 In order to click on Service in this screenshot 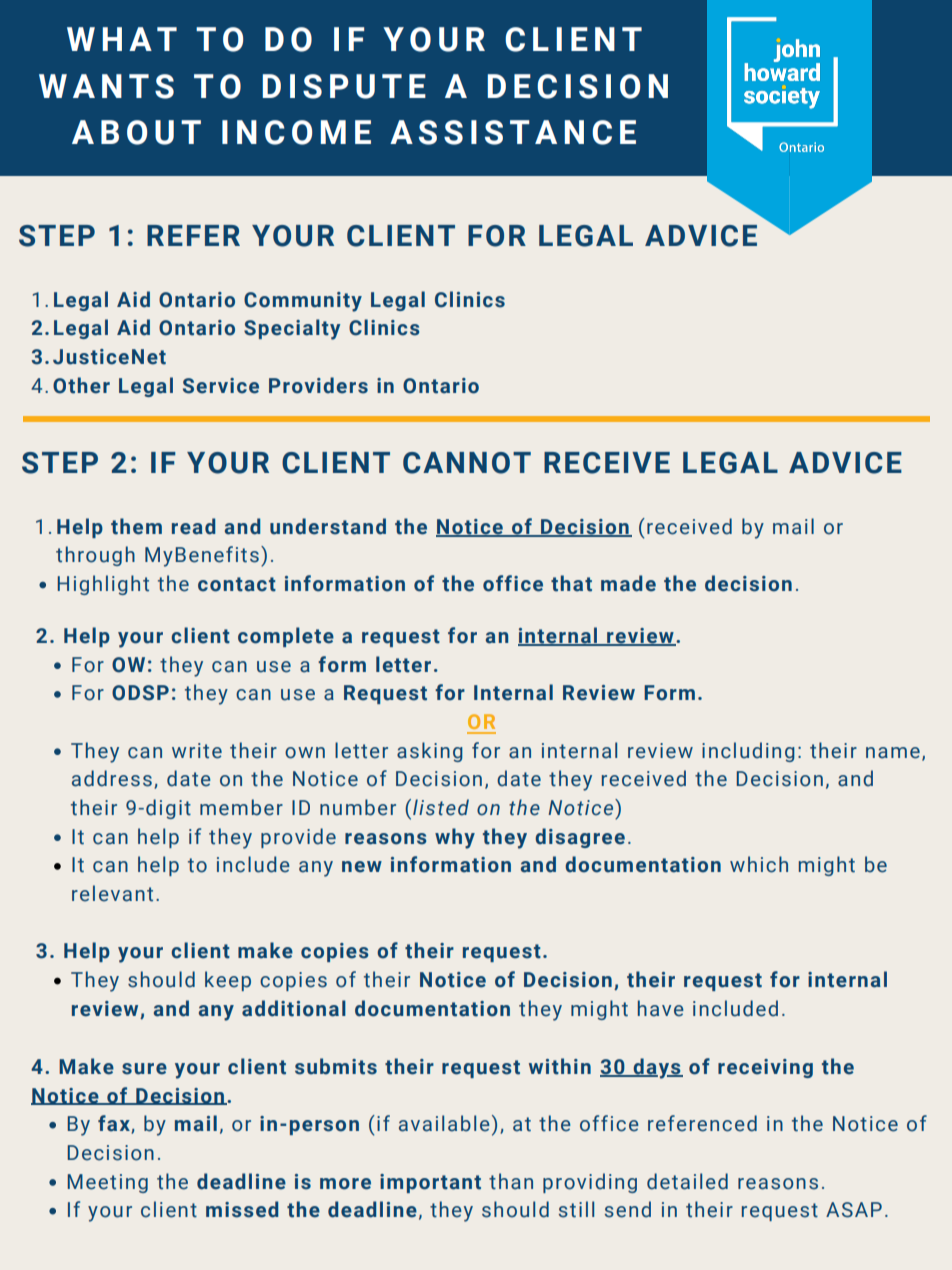, I will do `click(221, 386)`.
